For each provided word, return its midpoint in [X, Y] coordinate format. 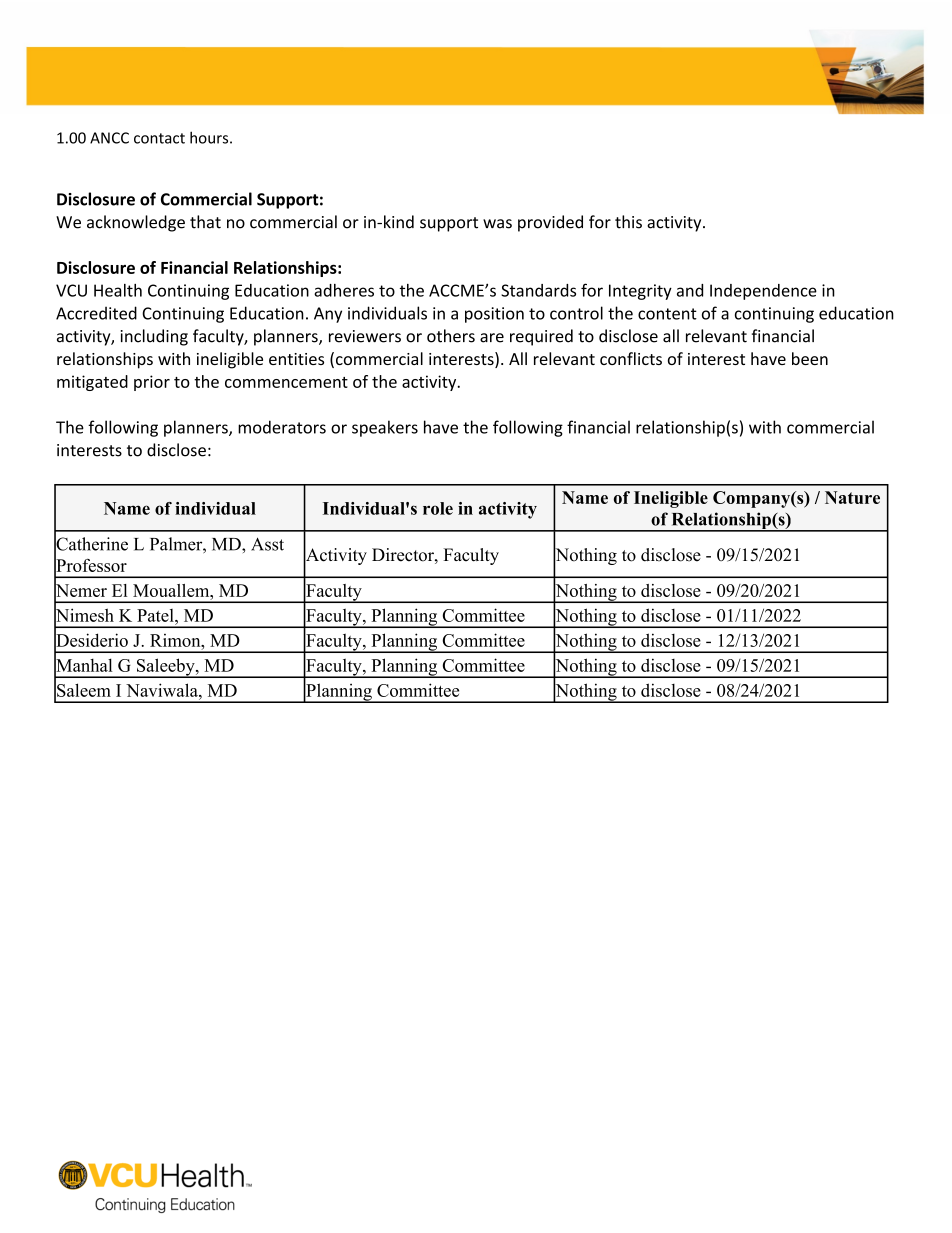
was [497, 224]
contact [159, 138]
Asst [267, 544]
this [628, 222]
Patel [156, 615]
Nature [852, 497]
